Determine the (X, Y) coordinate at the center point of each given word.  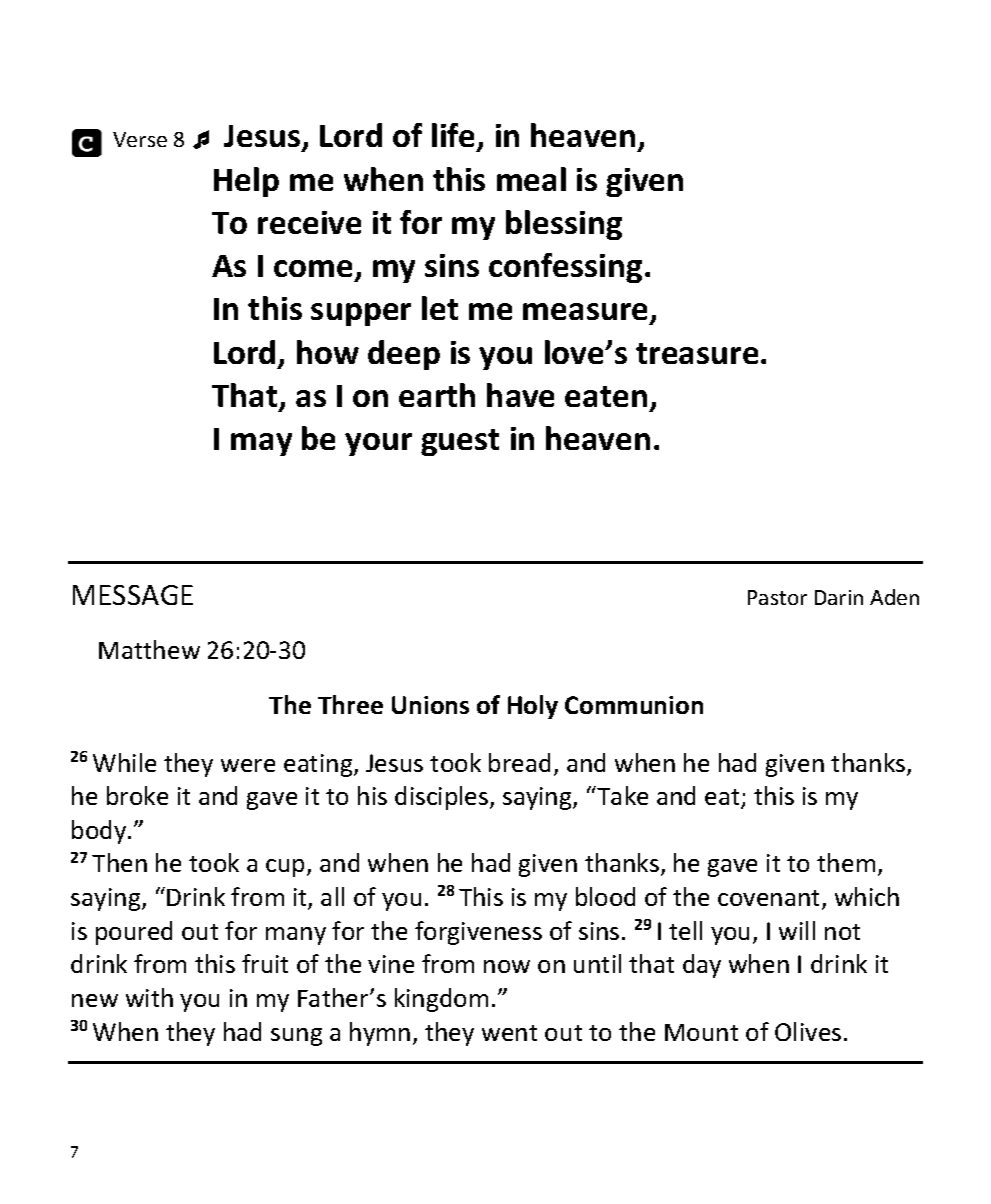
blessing (564, 225)
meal (531, 179)
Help (246, 182)
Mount (701, 1032)
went (509, 1033)
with (149, 997)
